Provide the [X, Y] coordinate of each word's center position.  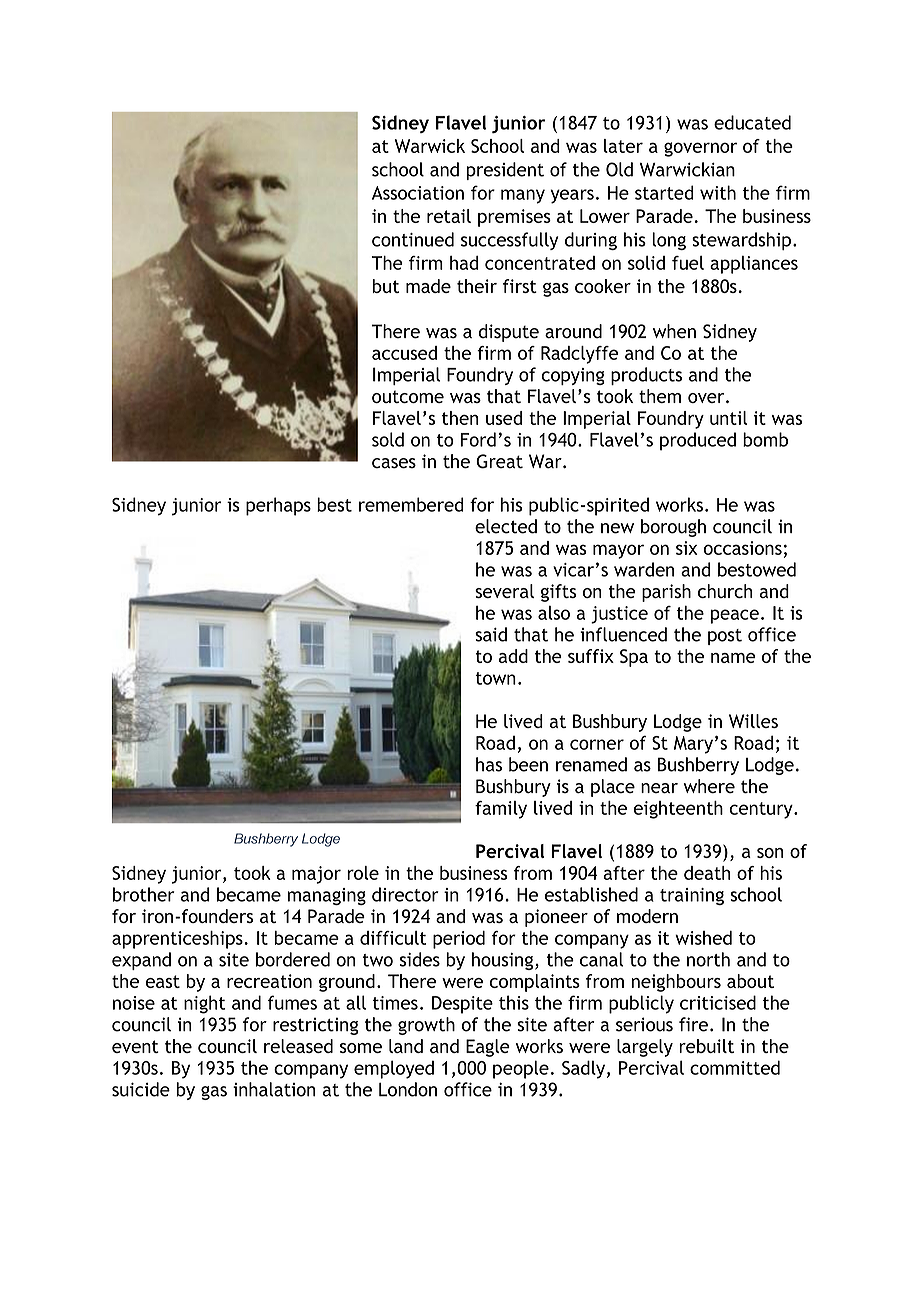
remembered [411, 504]
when [674, 331]
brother [143, 894]
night [205, 1004]
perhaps [278, 506]
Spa [634, 658]
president [505, 171]
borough [673, 528]
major [316, 875]
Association [418, 193]
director [405, 894]
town [495, 678]
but [386, 286]
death [707, 873]
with [718, 192]
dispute [508, 333]
